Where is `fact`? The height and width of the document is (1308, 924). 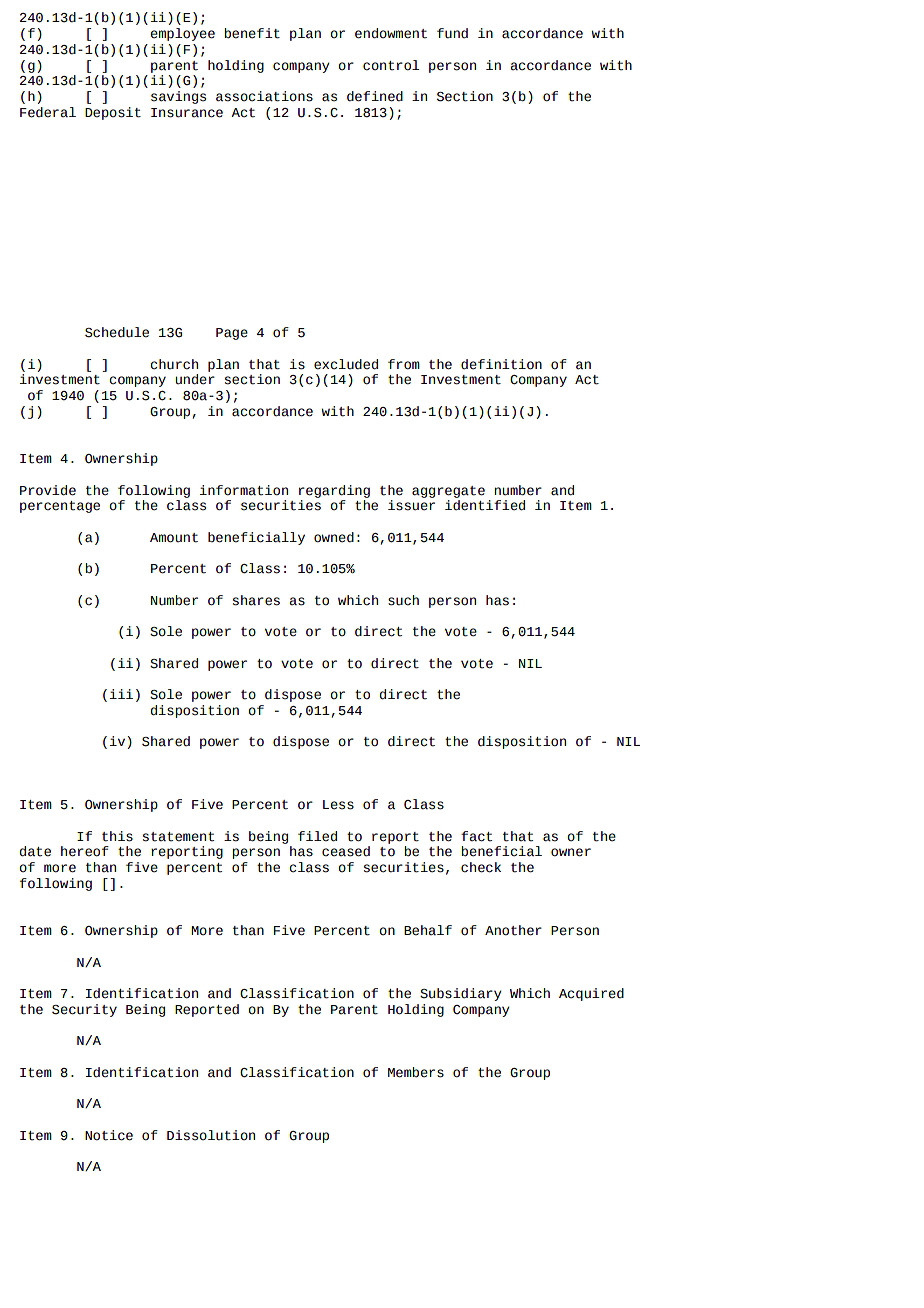 fact is located at coordinates (476, 836).
